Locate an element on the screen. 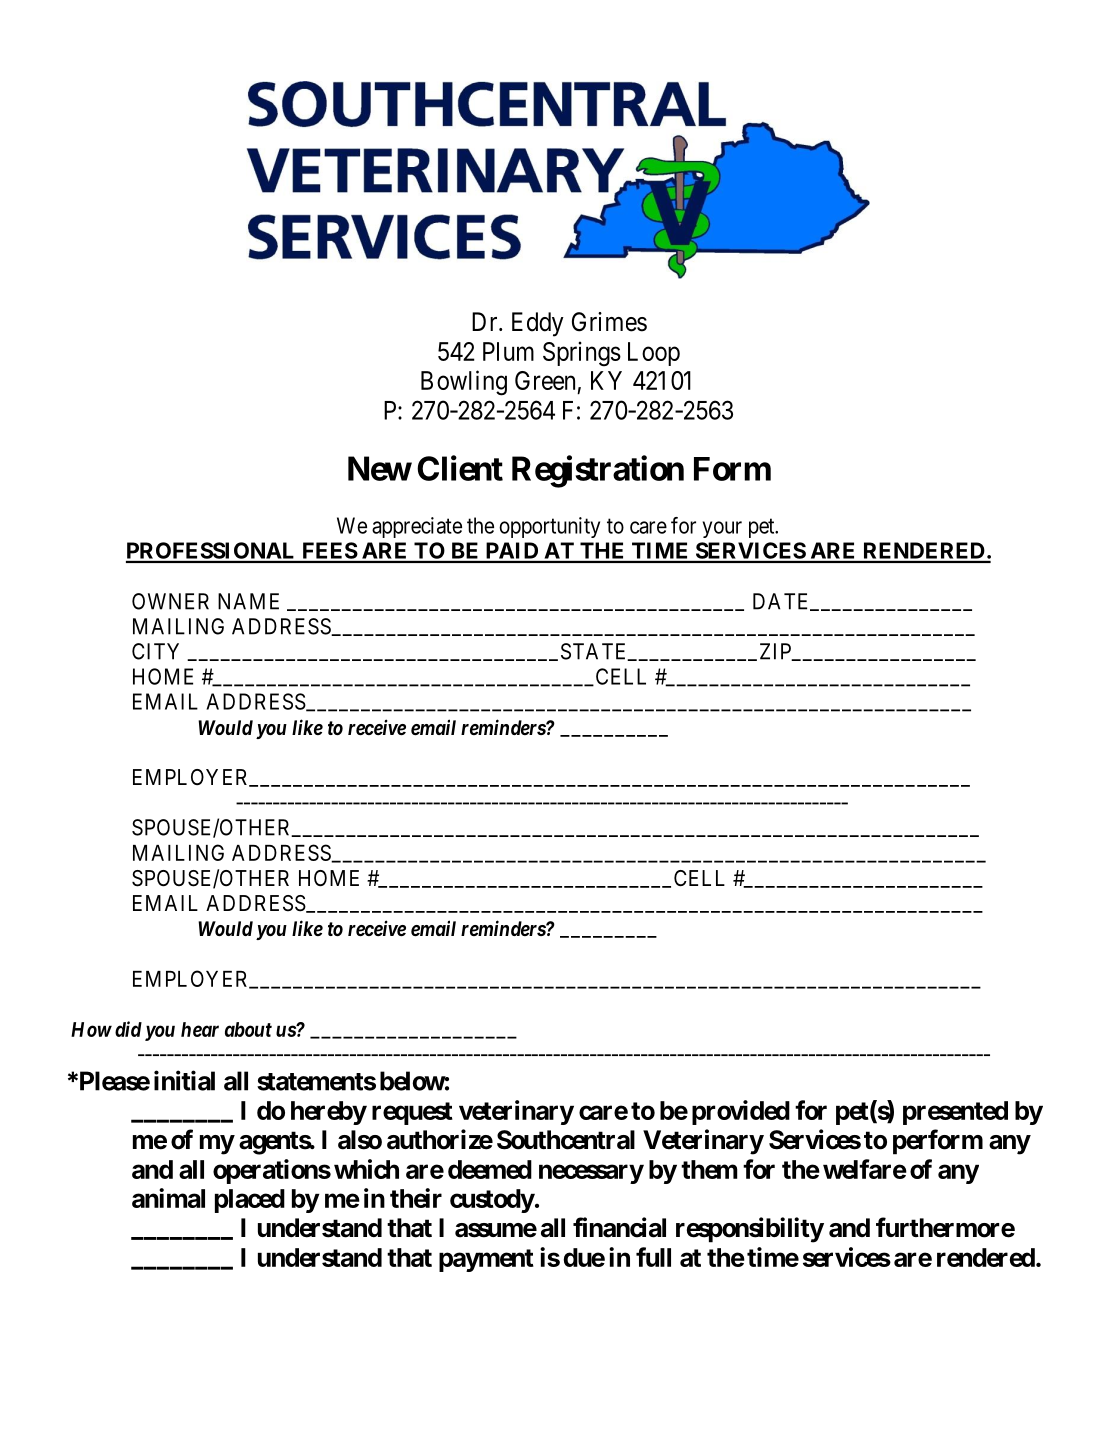 Image resolution: width=1116 pixels, height=1444 pixels. opportunity is located at coordinates (549, 527).
